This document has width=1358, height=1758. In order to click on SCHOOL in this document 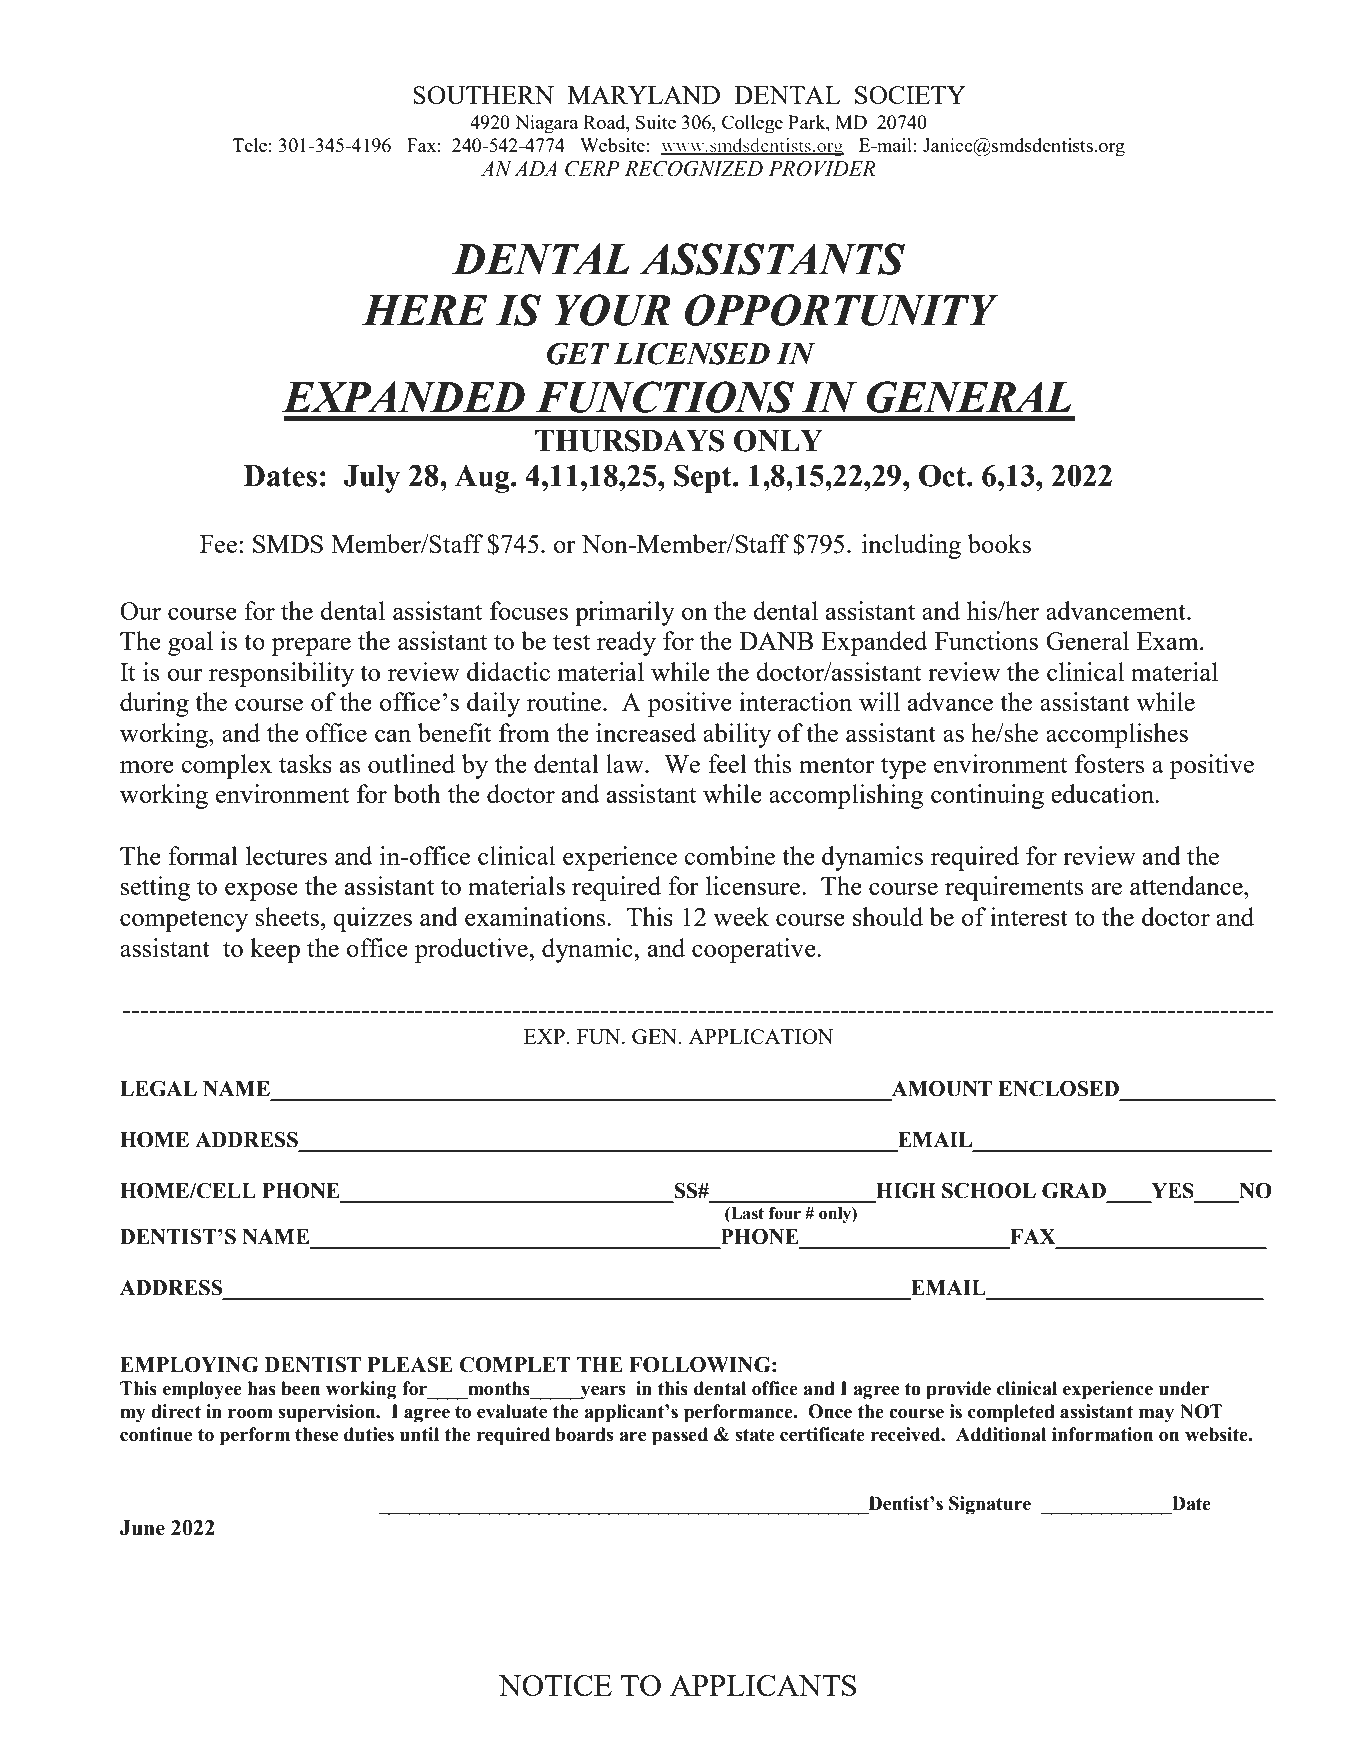, I will do `click(989, 1191)`.
